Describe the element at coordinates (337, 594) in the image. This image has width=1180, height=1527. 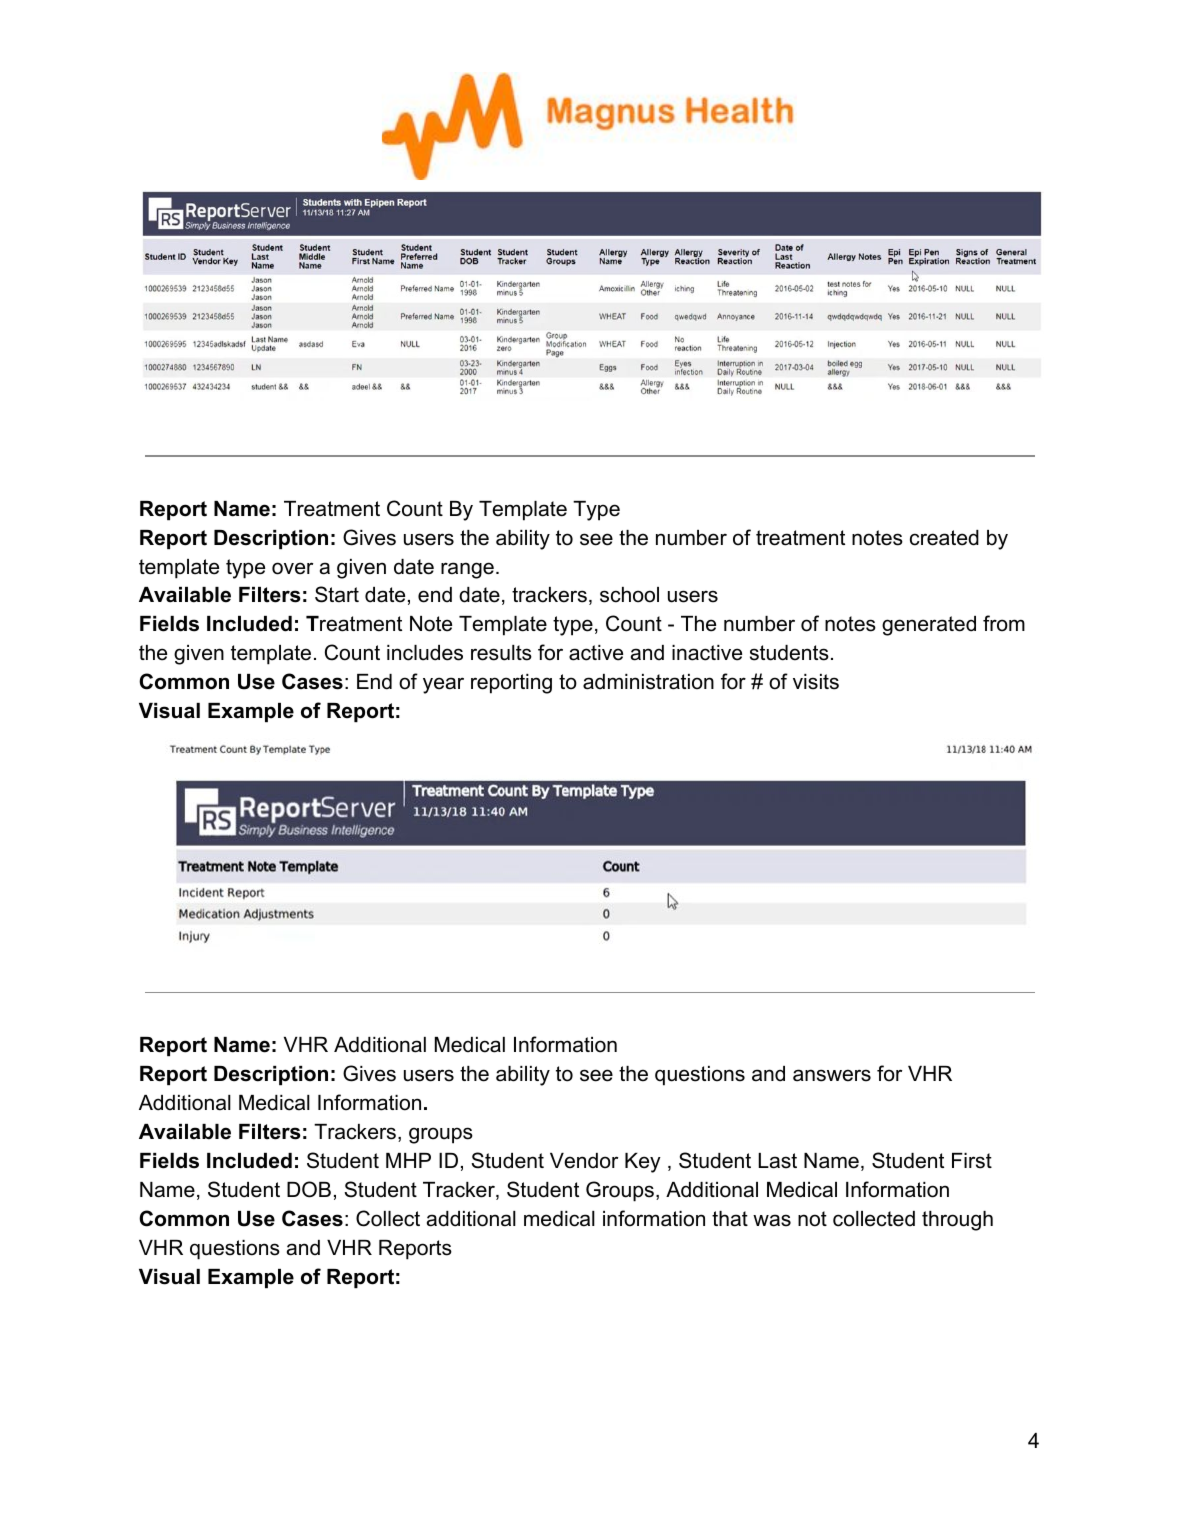
I see `Start` at that location.
